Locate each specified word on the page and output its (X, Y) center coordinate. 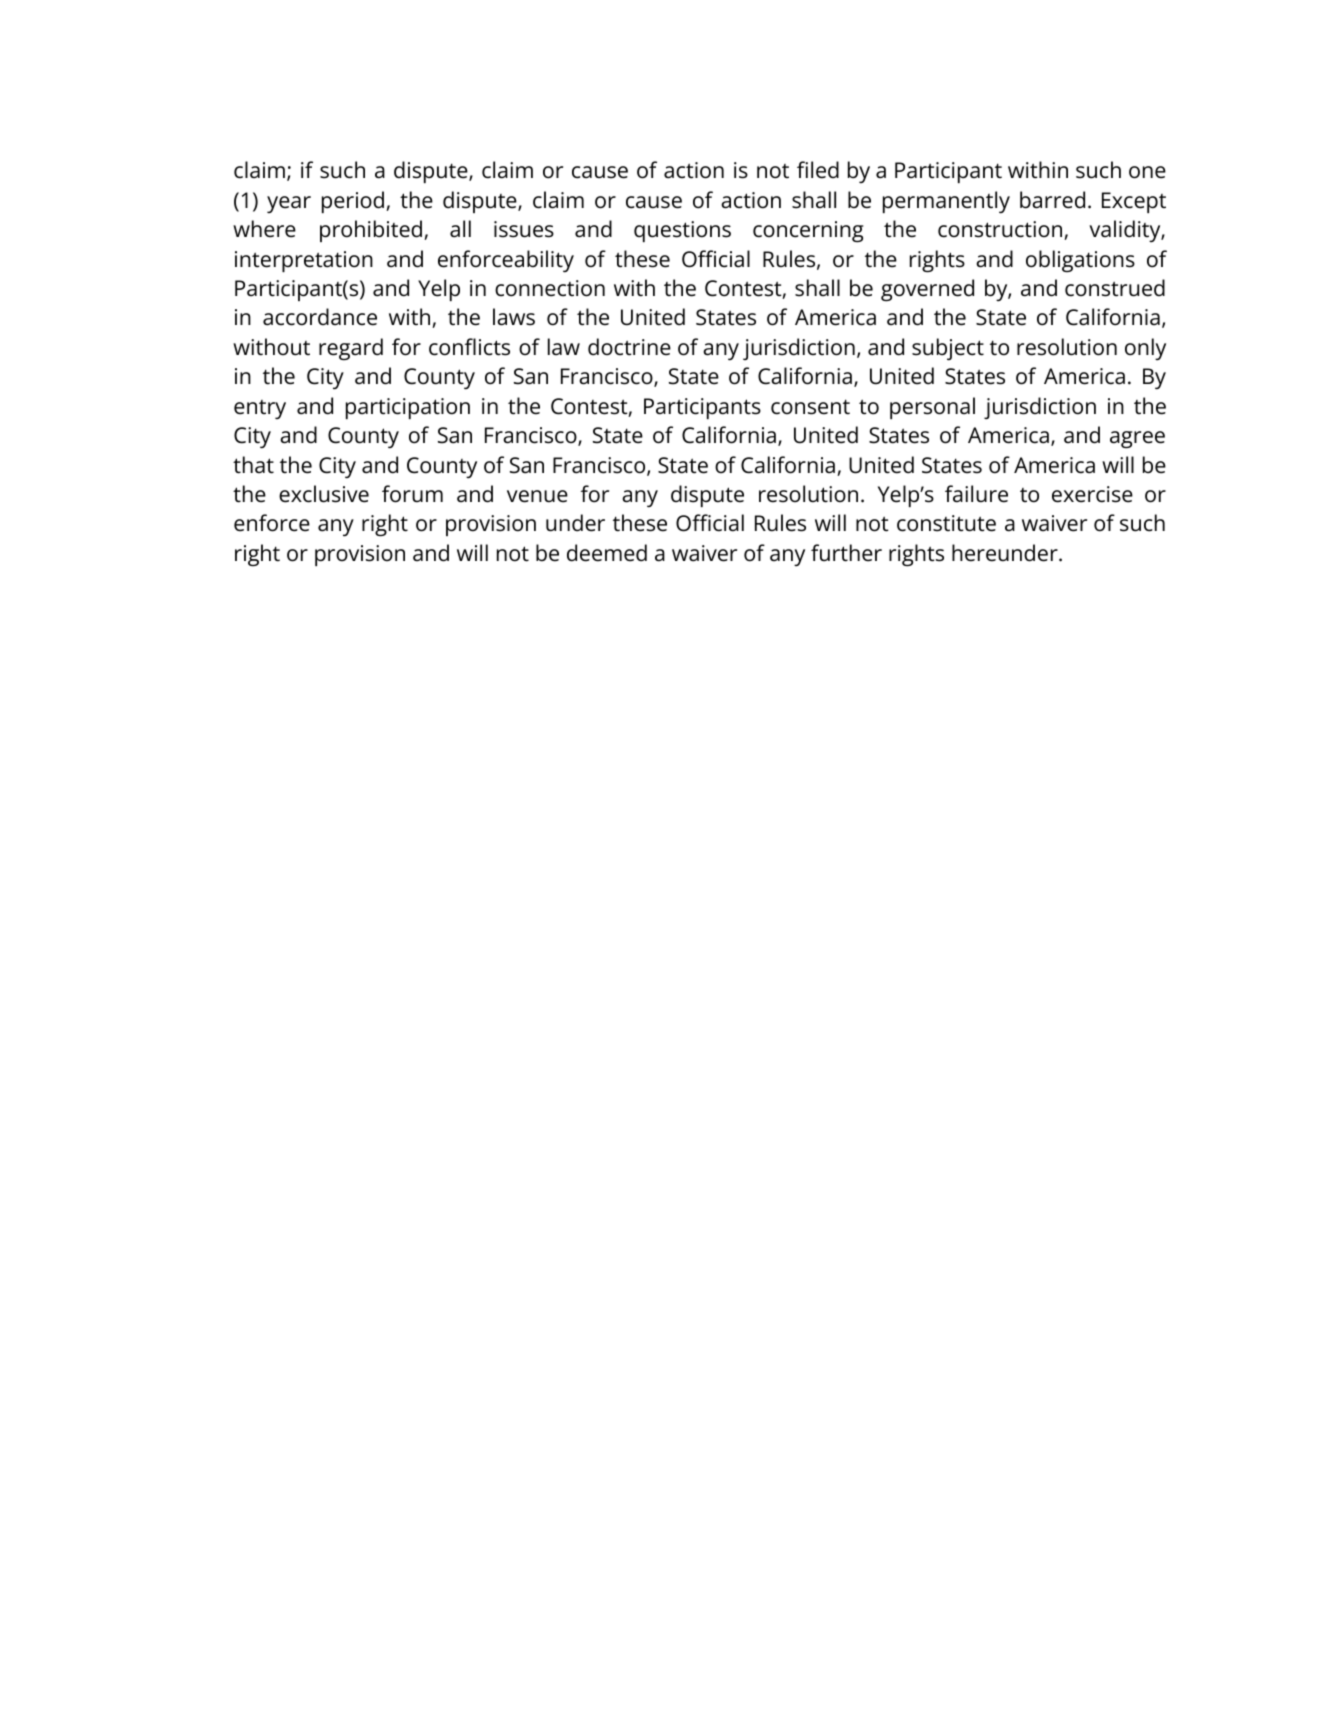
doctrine (629, 347)
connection (550, 288)
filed (818, 170)
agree (1137, 439)
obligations (1080, 261)
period (354, 202)
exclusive (324, 494)
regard (351, 349)
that (253, 465)
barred (1052, 200)
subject (948, 349)
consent (810, 407)
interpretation (304, 261)
